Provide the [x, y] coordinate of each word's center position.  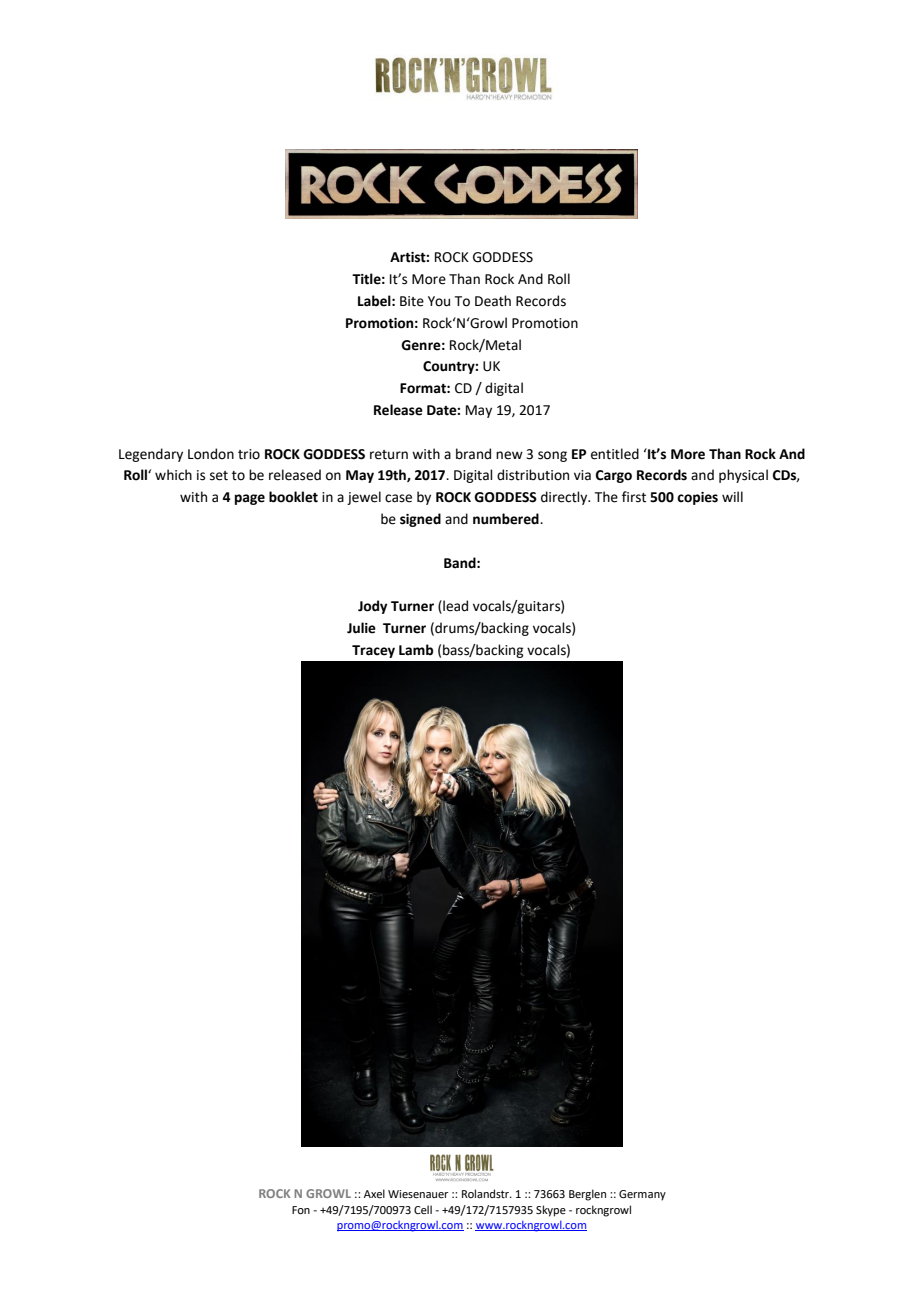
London [211, 454]
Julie [361, 628]
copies [697, 498]
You [439, 301]
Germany [642, 1195]
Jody [372, 607]
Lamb [416, 650]
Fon [301, 1210]
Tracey [373, 651]
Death [493, 301]
